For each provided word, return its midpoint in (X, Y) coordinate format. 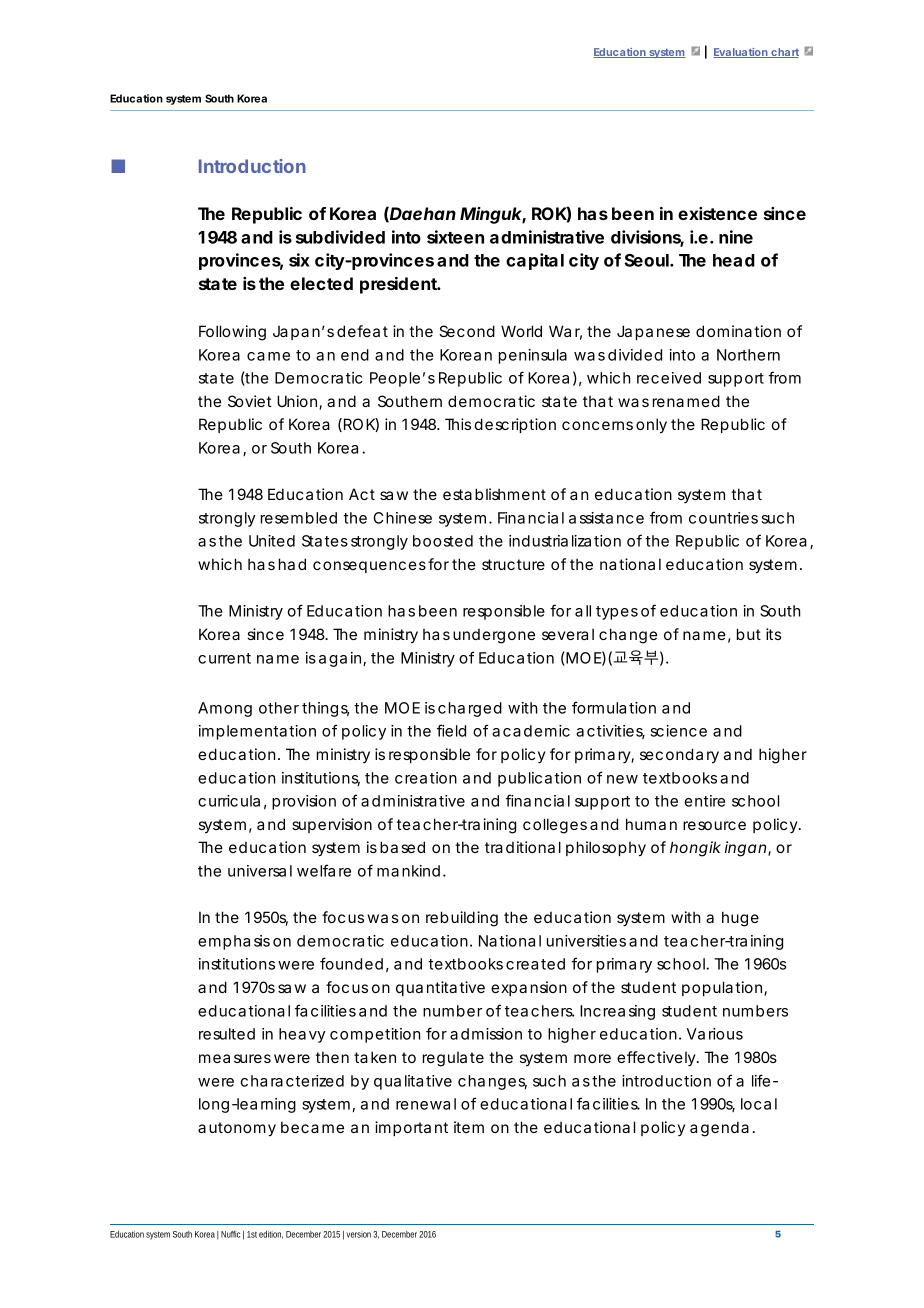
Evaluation (741, 53)
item (469, 1127)
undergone (494, 636)
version (358, 1234)
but (749, 634)
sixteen (455, 237)
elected (321, 283)
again (341, 659)
